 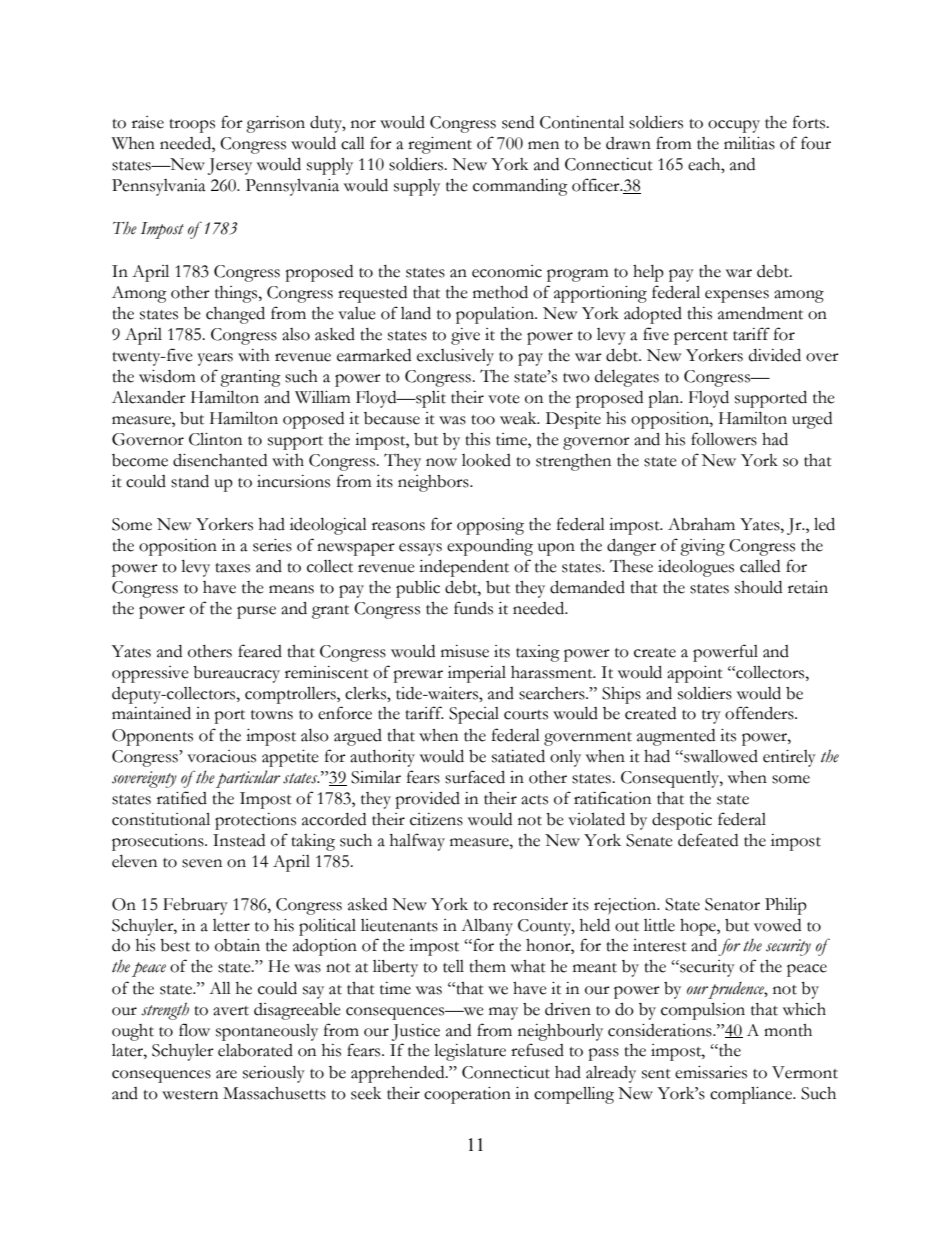 I want to click on surfaced, so click(x=475, y=777).
